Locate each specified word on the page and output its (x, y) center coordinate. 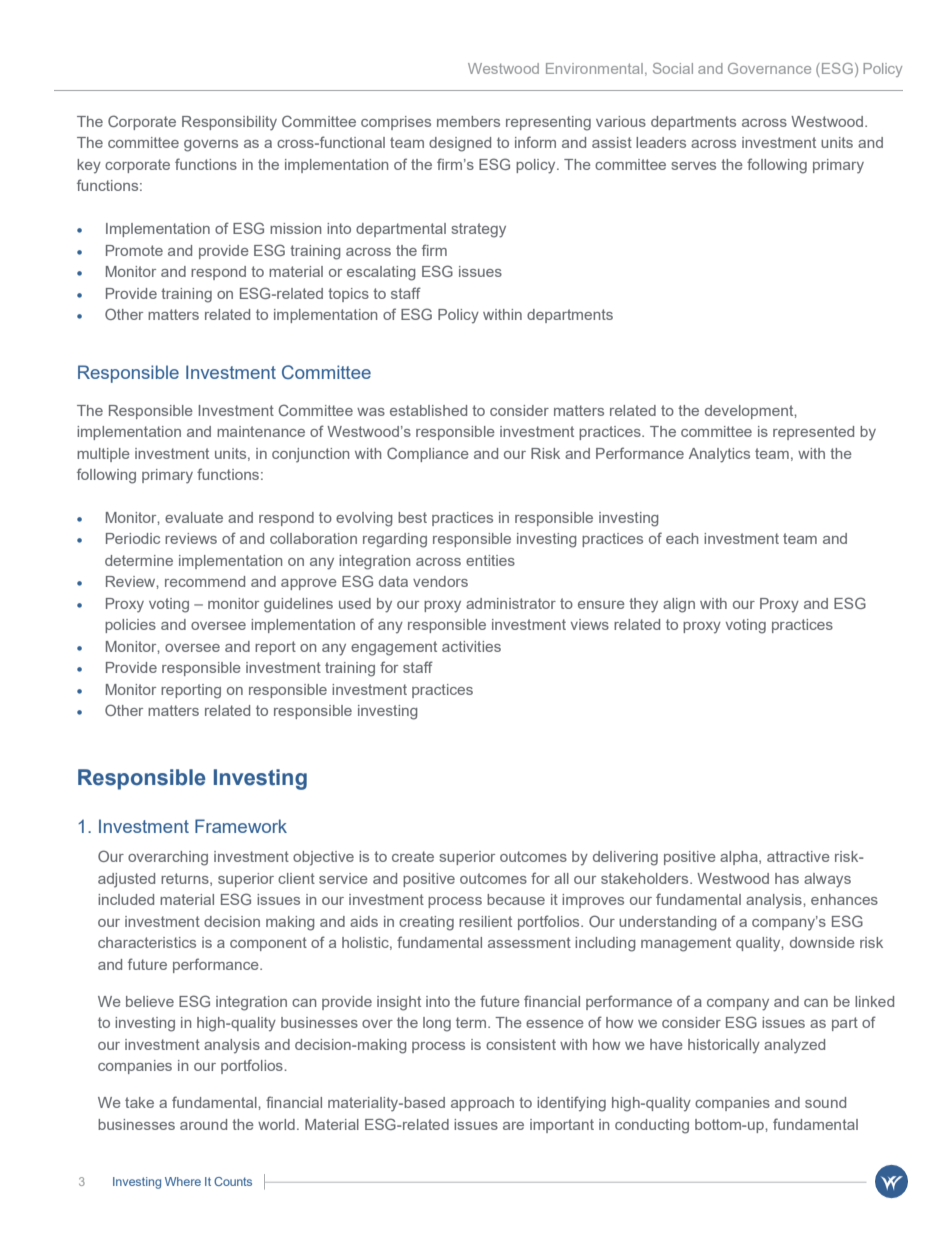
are (513, 1126)
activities (471, 646)
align (679, 605)
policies (130, 626)
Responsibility (229, 123)
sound (825, 1102)
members (468, 121)
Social (673, 68)
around (203, 1124)
